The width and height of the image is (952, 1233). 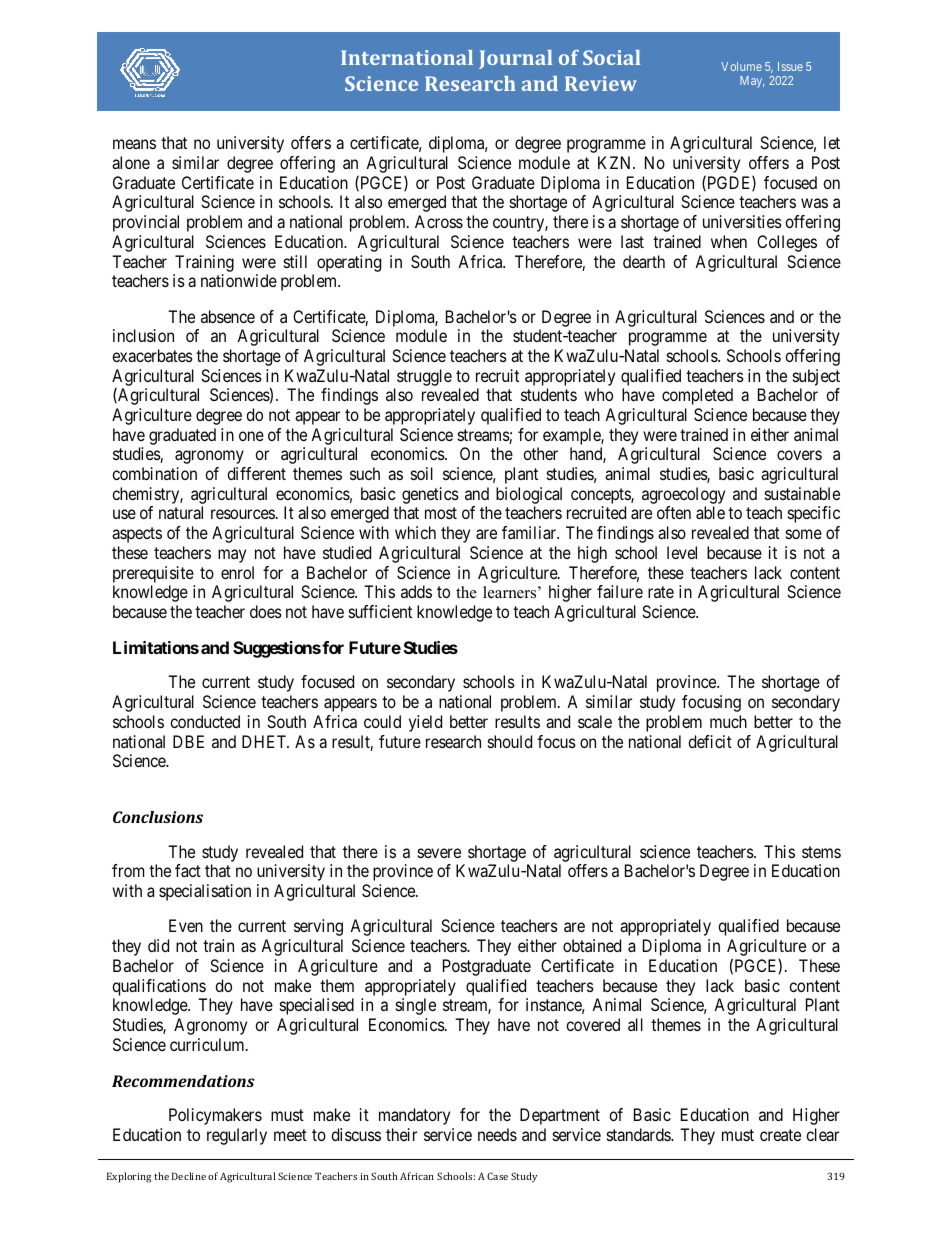 What do you see at coordinates (134, 144) in the image?
I see `means` at bounding box center [134, 144].
